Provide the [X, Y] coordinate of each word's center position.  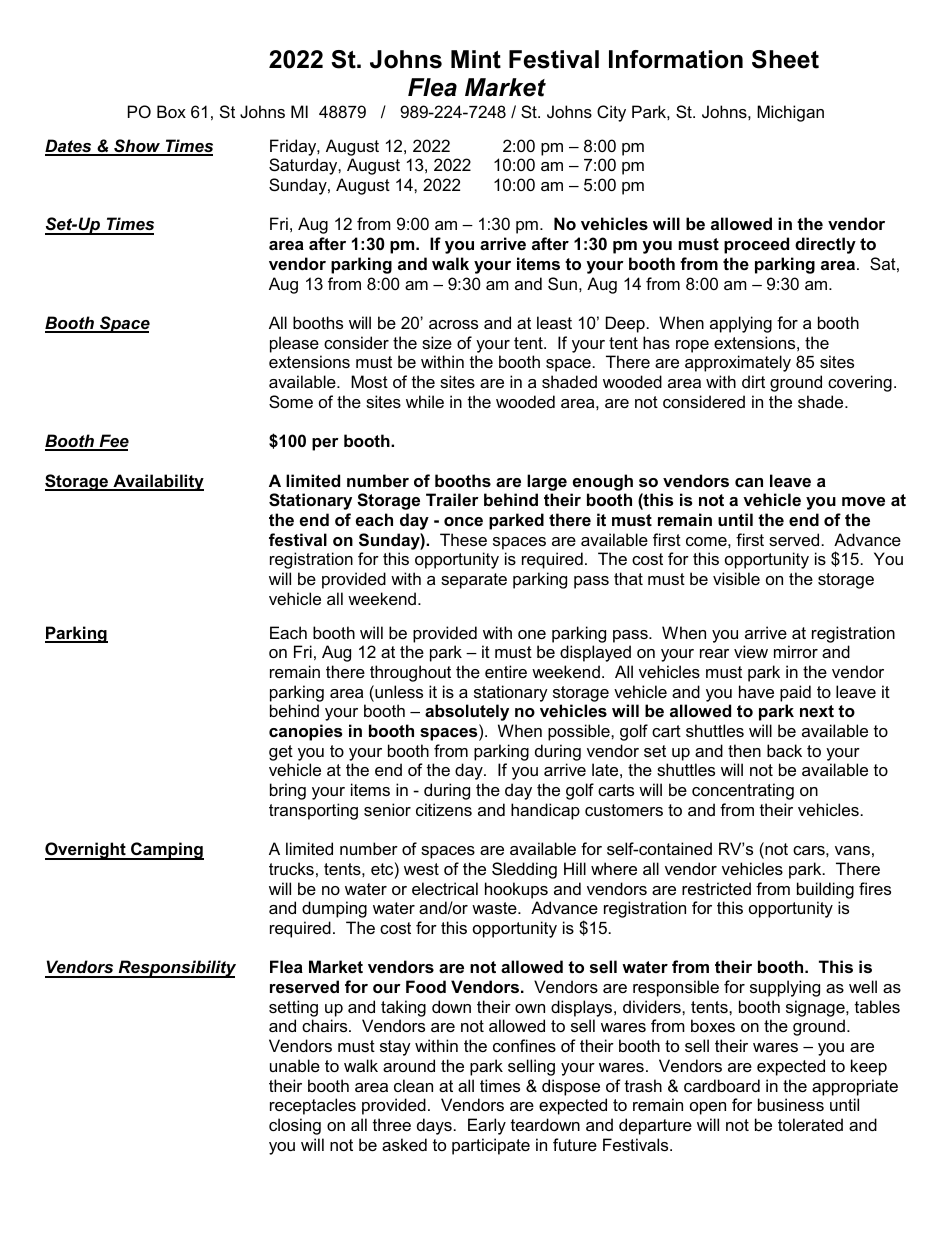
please [294, 344]
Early [487, 1126]
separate [474, 581]
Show [137, 147]
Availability [157, 482]
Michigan [790, 113]
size [437, 342]
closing [295, 1126]
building [825, 890]
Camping [166, 851]
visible [736, 578]
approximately [738, 363]
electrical [445, 888]
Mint [476, 59]
